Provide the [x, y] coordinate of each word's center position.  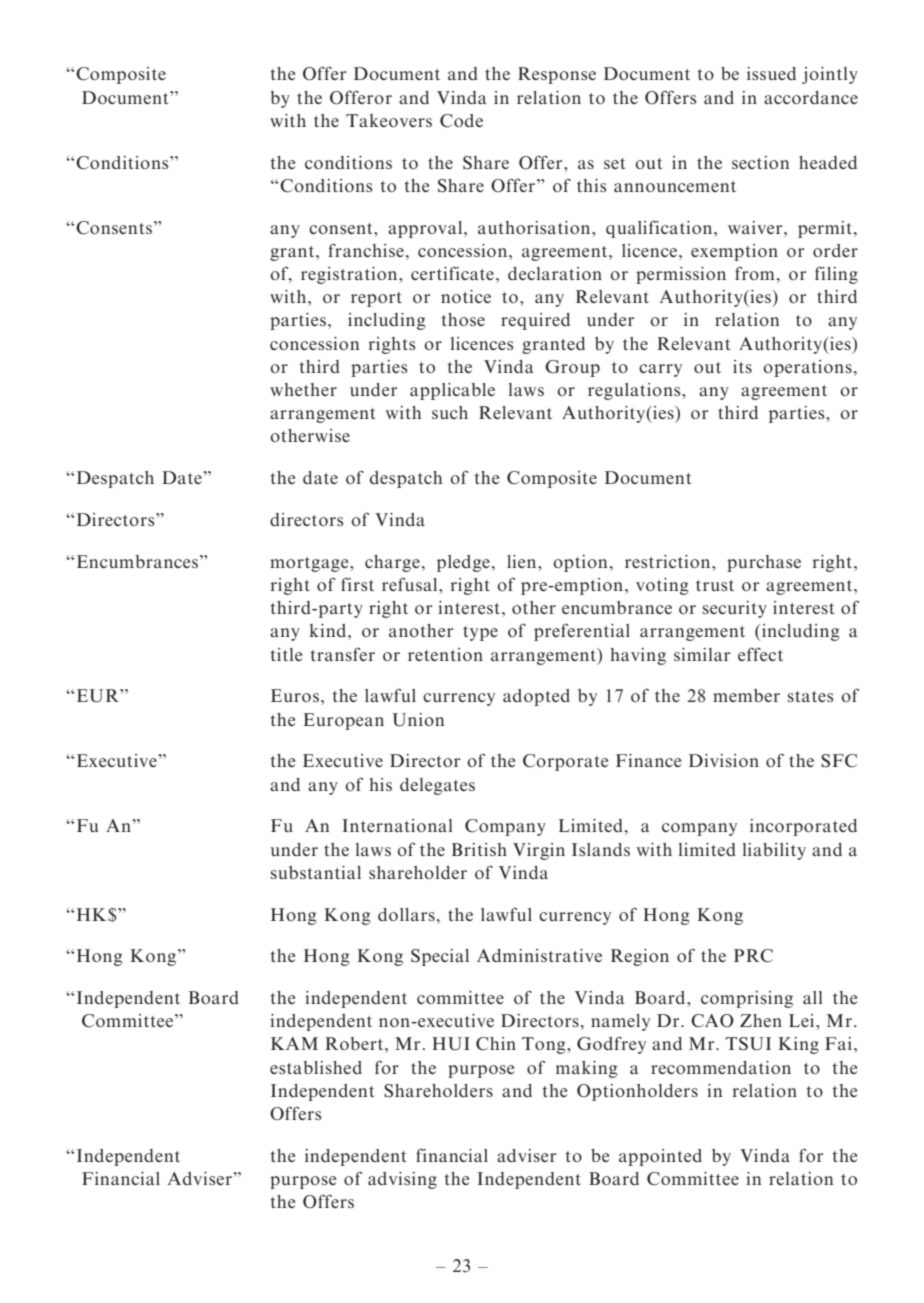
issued [771, 73]
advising [402, 1180]
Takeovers [389, 120]
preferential [582, 632]
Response [557, 75]
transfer [342, 654]
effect [760, 654]
